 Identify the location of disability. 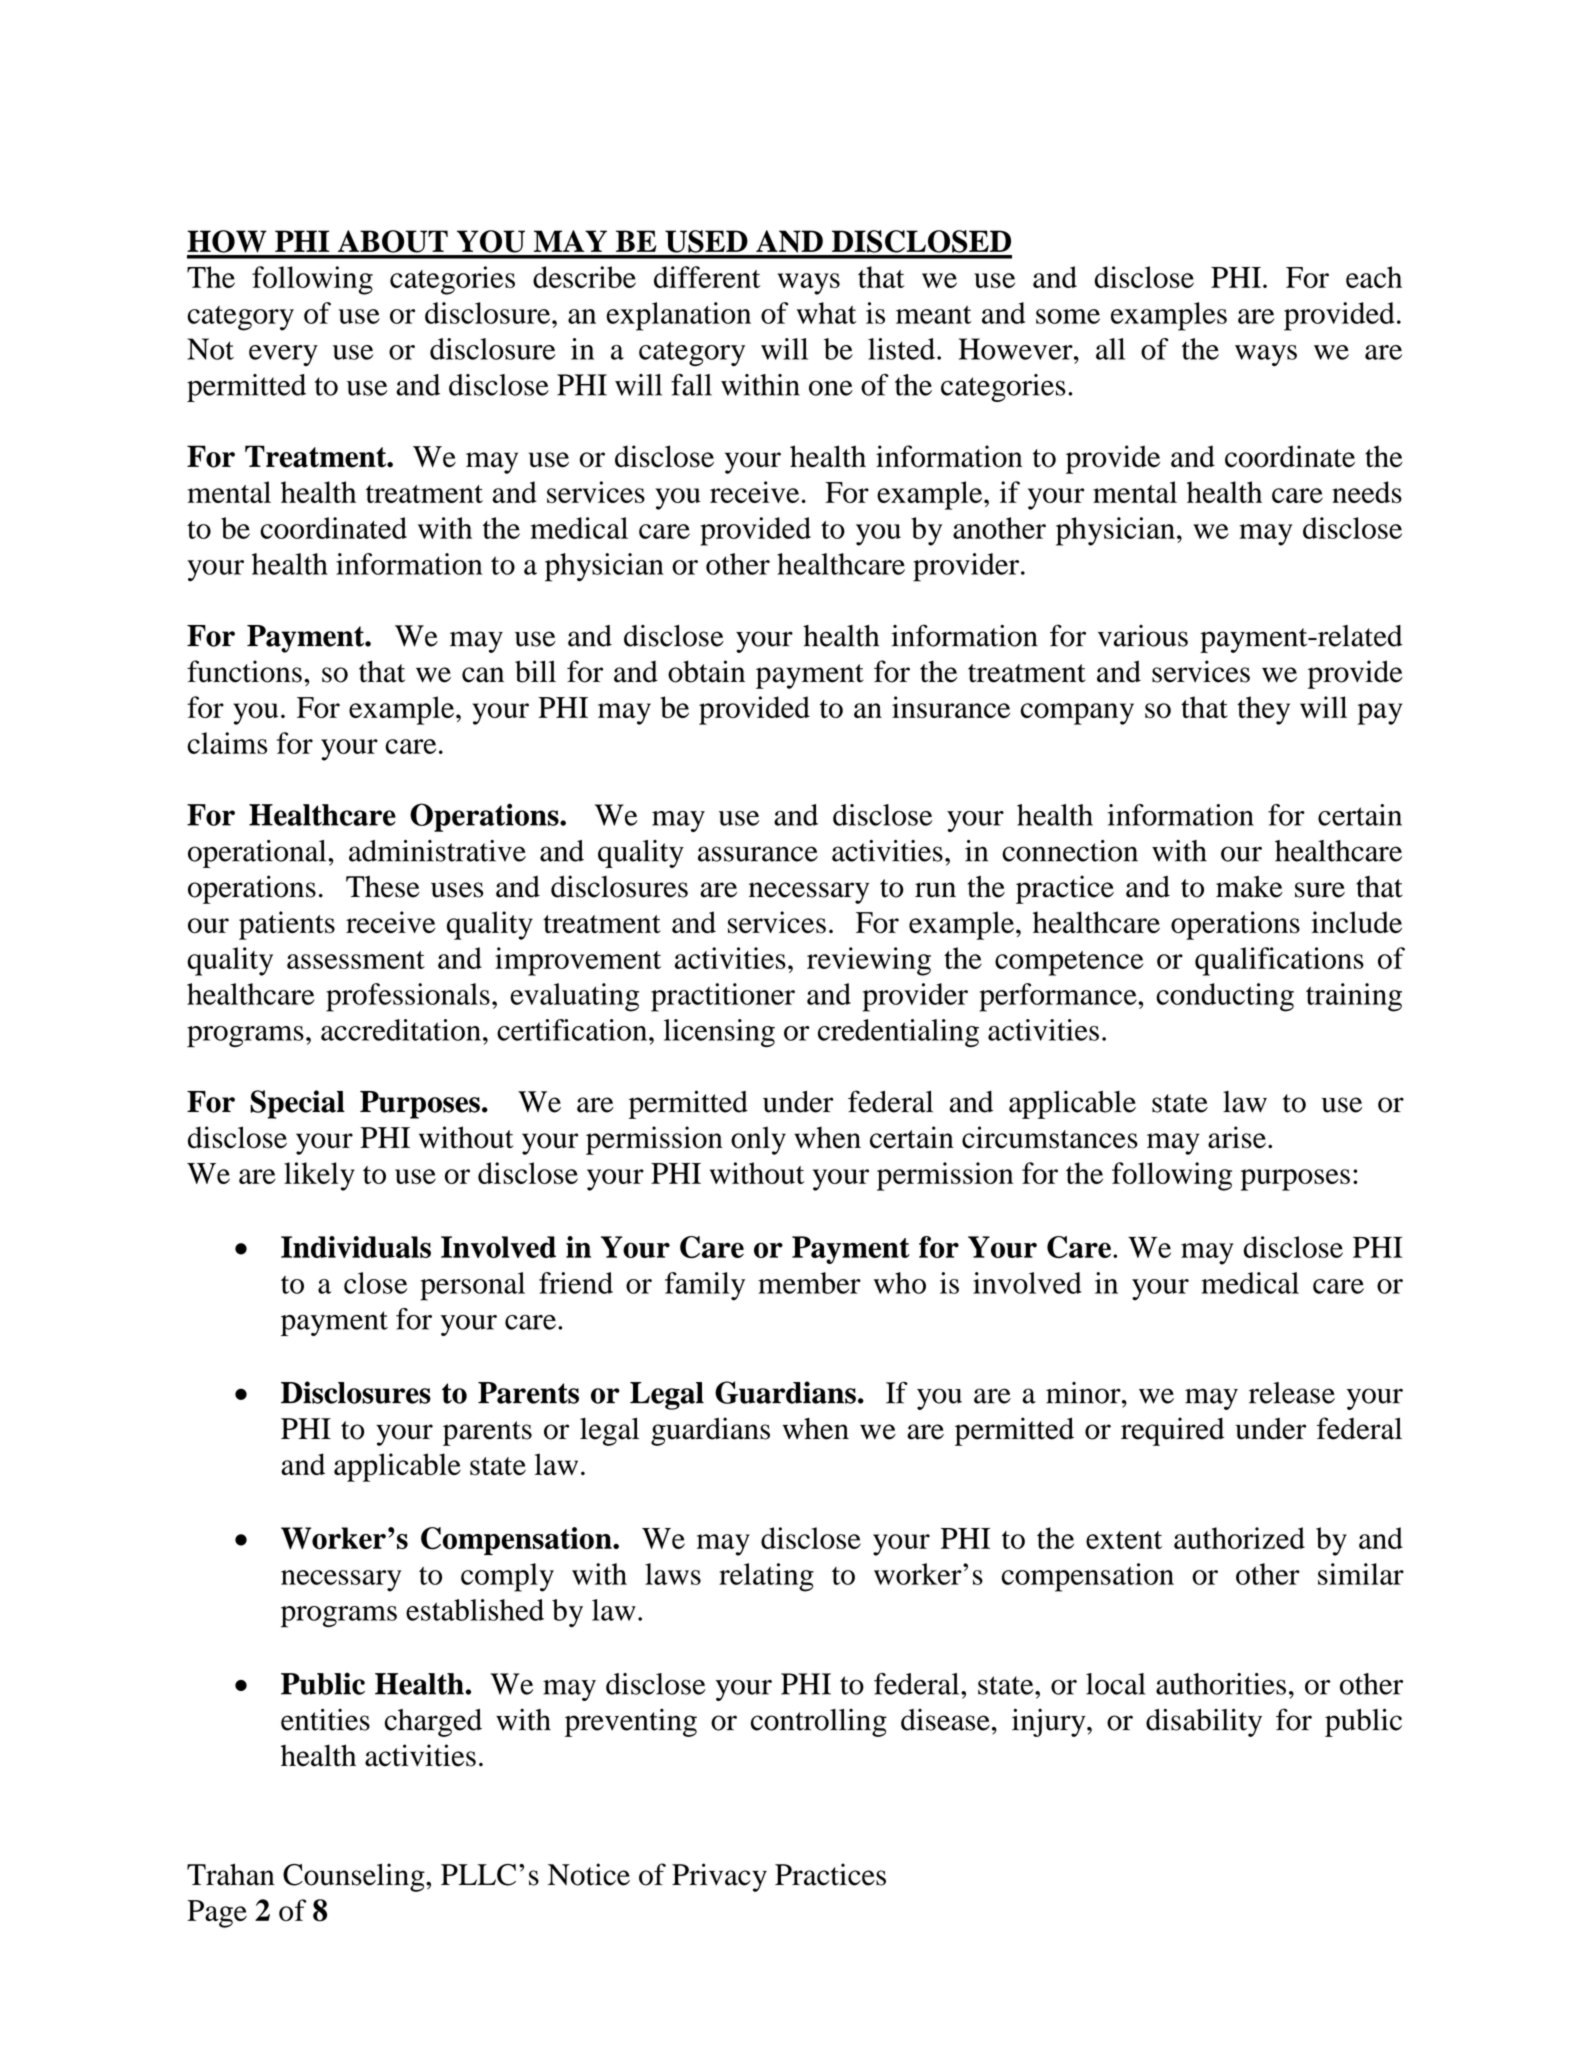
(1204, 1722).
